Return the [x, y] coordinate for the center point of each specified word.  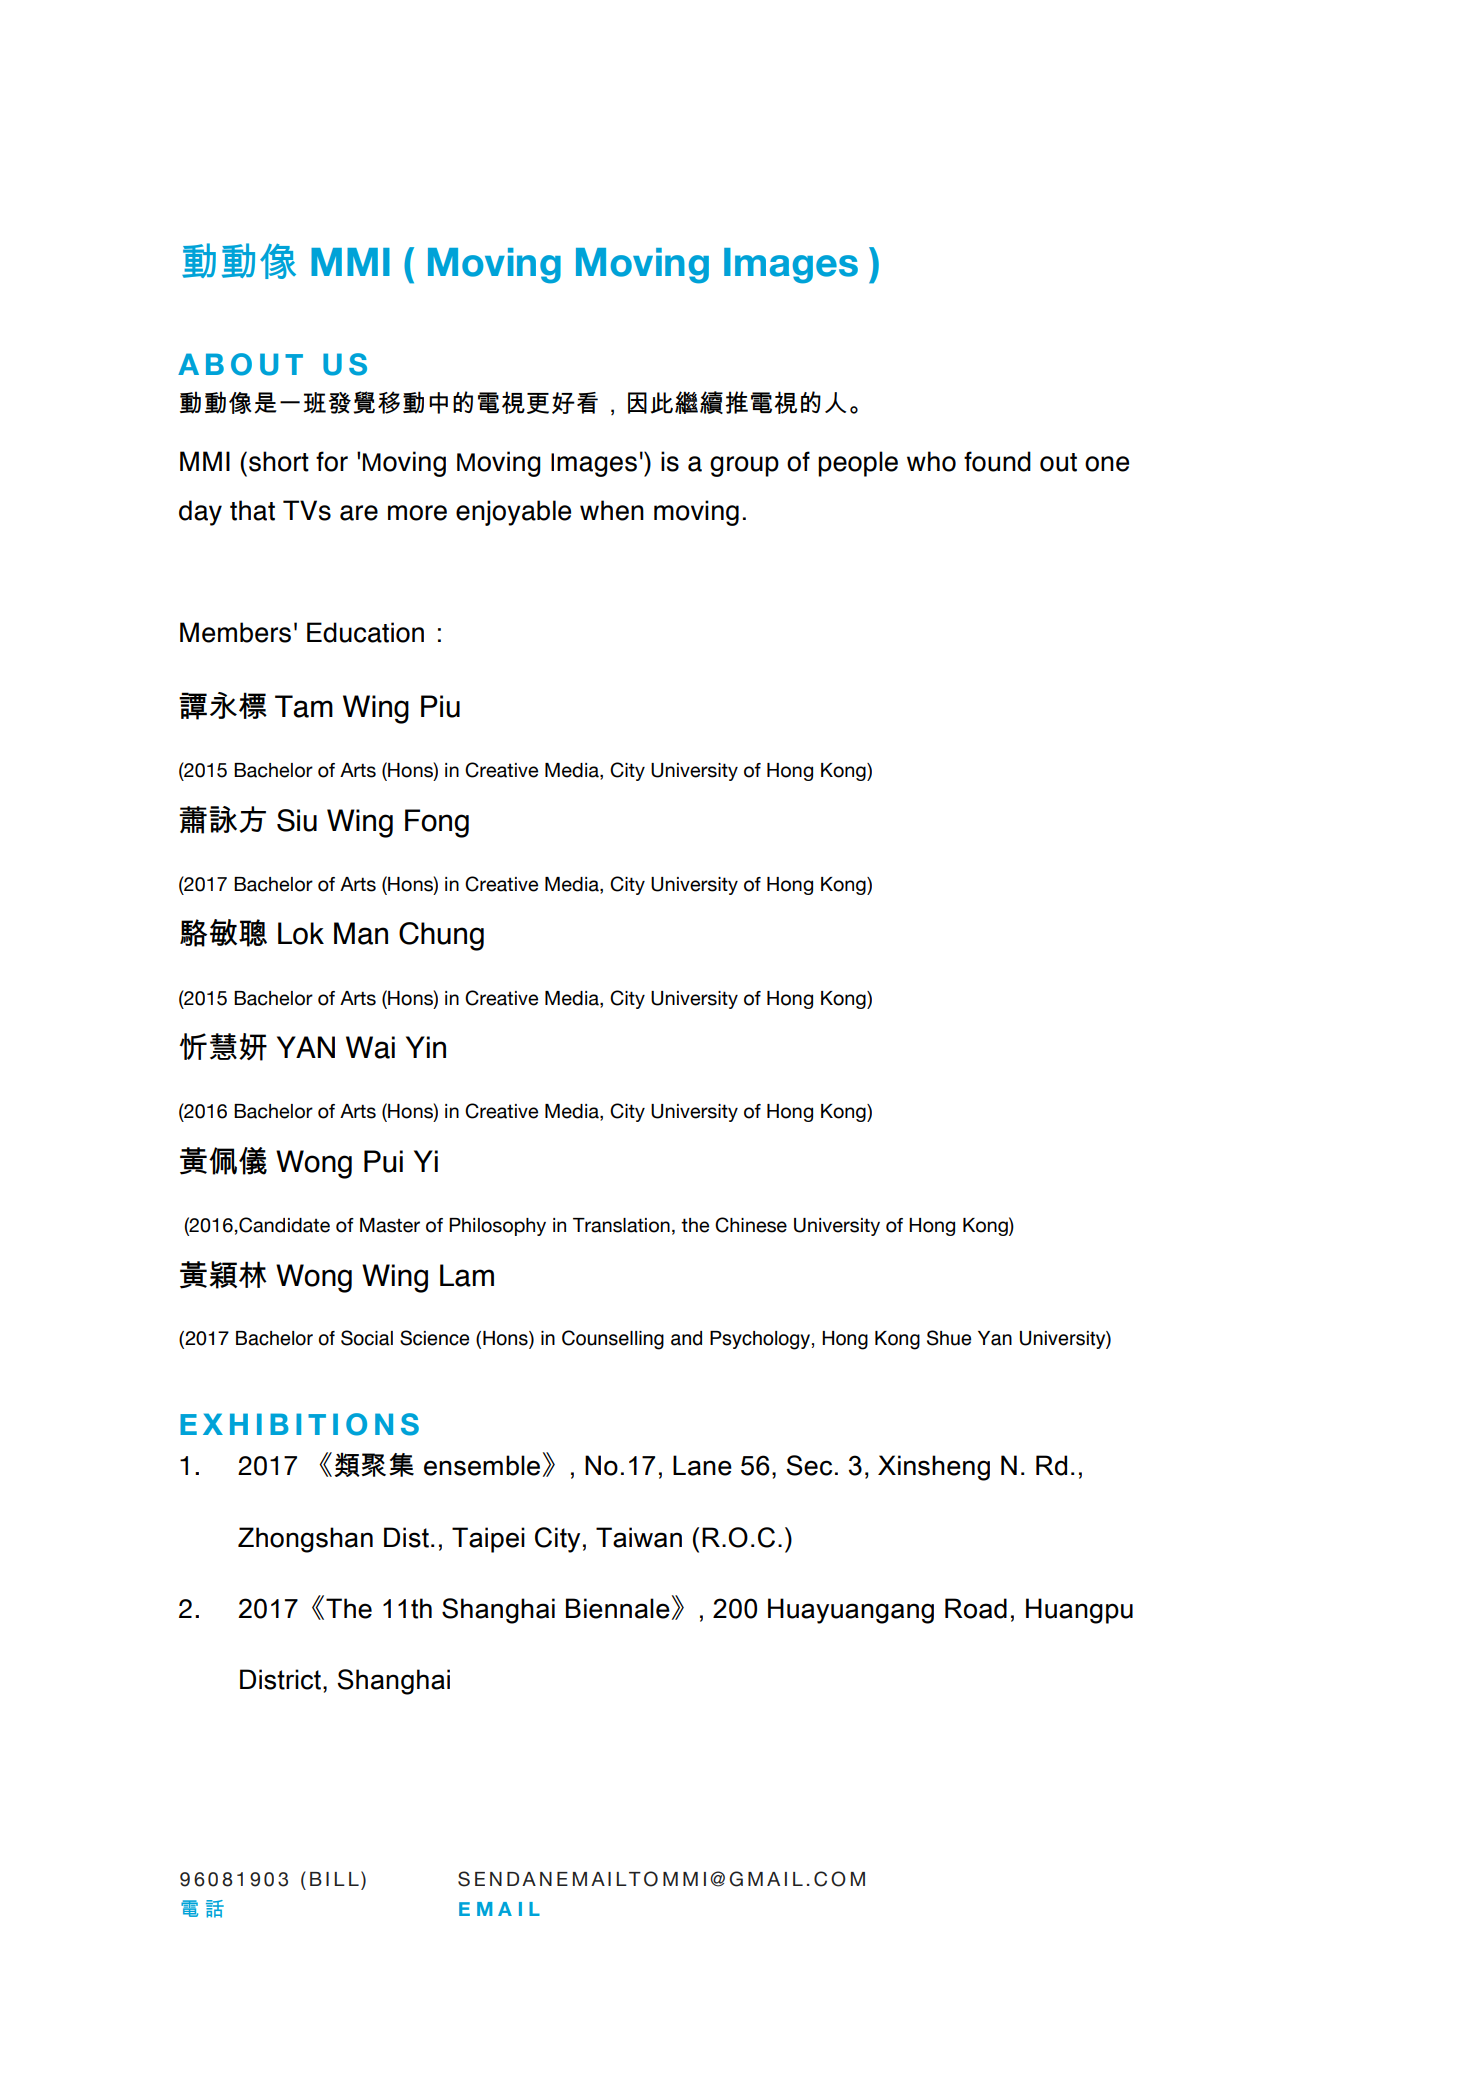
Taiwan [639, 1537]
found [997, 461]
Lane [702, 1465]
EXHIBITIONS [299, 1424]
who [931, 461]
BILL [334, 1879]
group [744, 466]
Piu [440, 706]
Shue [949, 1338]
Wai [370, 1047]
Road [976, 1608]
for [332, 461]
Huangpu [1079, 1611]
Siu [297, 820]
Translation [621, 1225]
